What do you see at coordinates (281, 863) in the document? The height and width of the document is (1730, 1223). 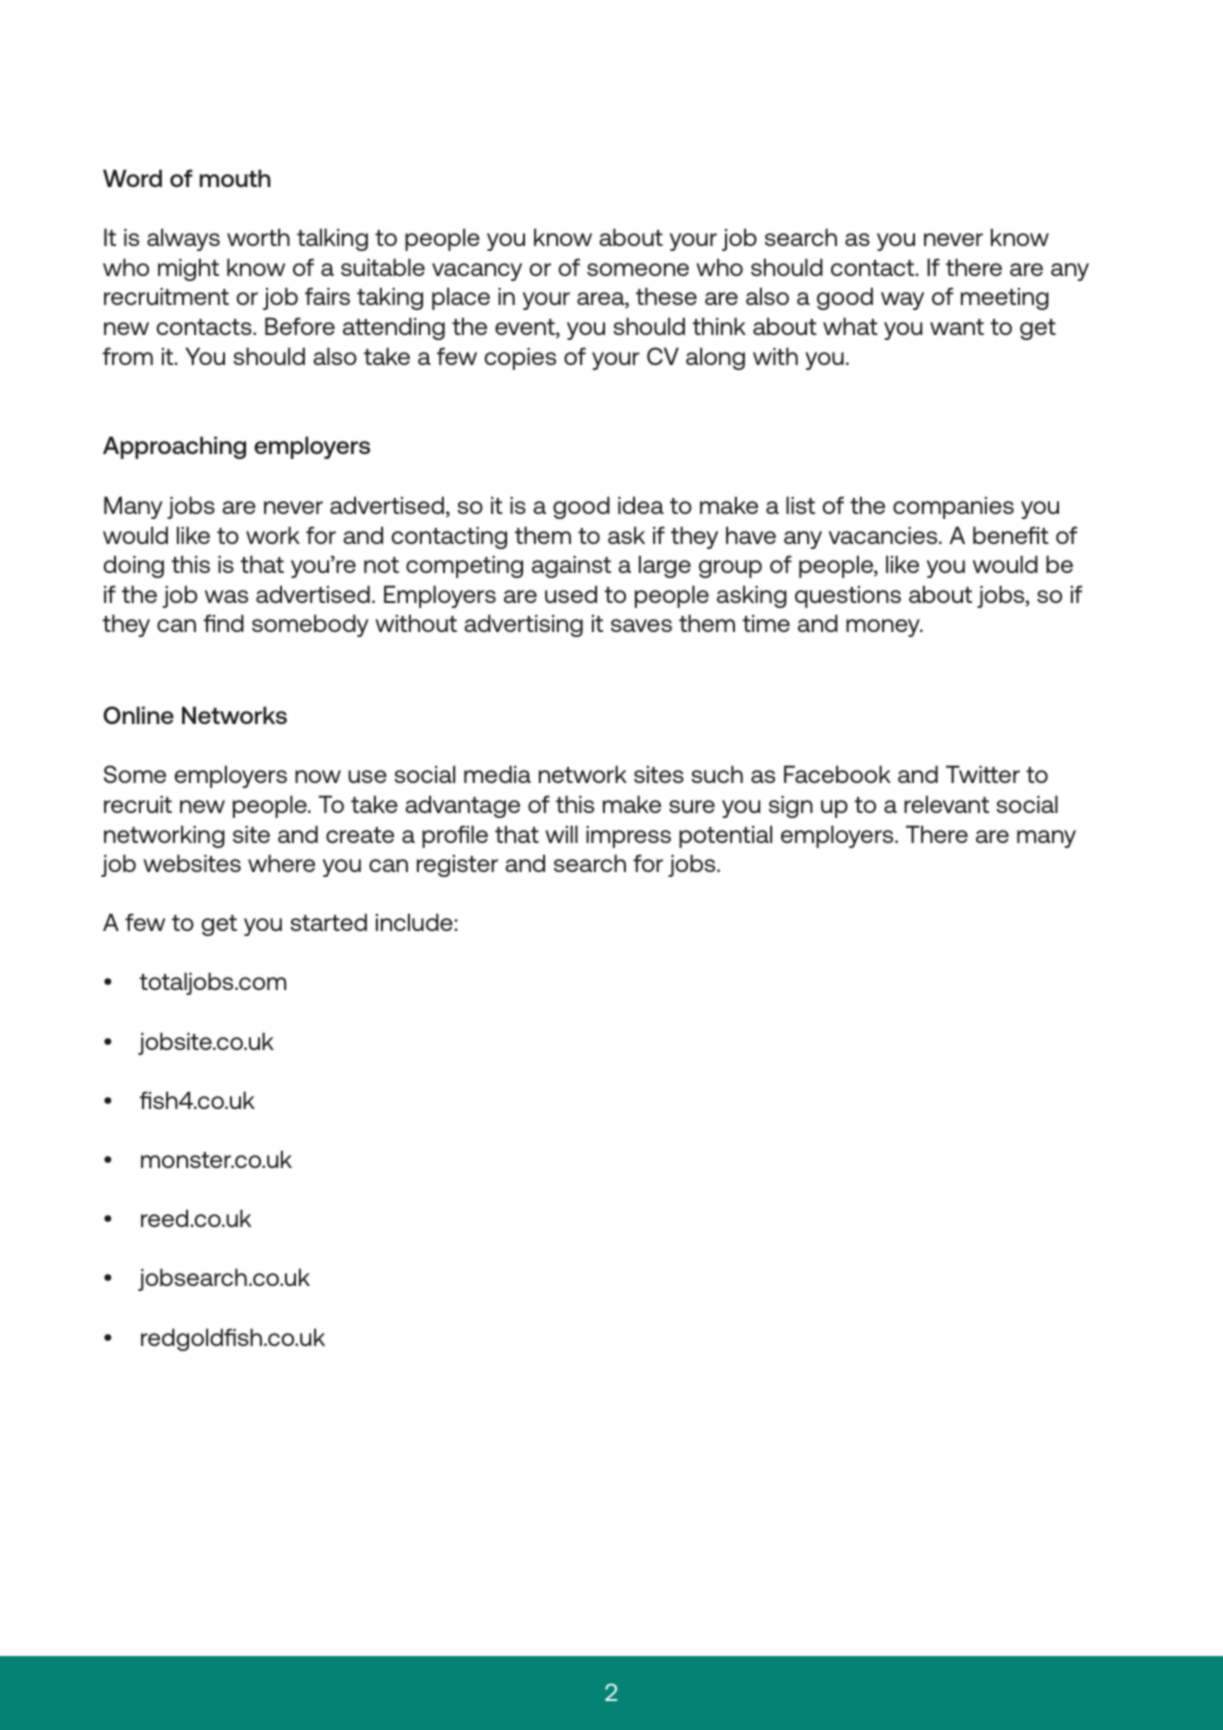 I see `where` at bounding box center [281, 863].
